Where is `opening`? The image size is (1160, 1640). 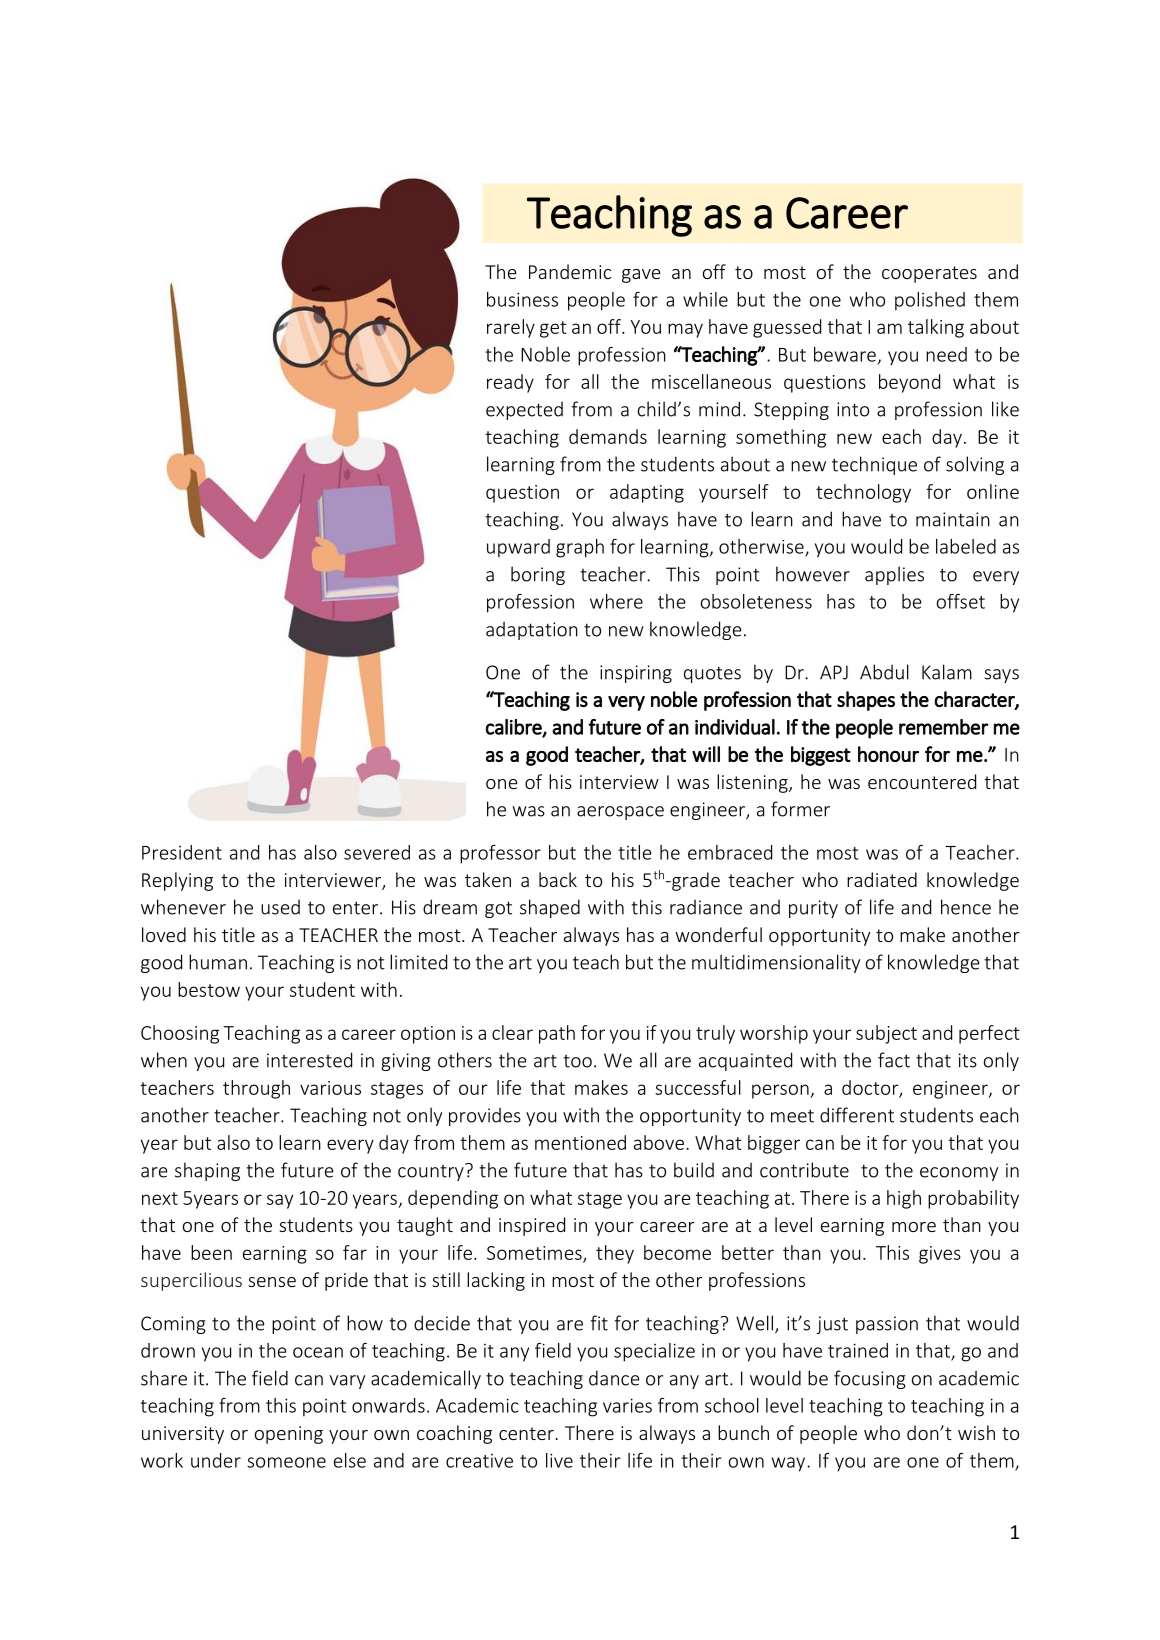 opening is located at coordinates (289, 1435).
